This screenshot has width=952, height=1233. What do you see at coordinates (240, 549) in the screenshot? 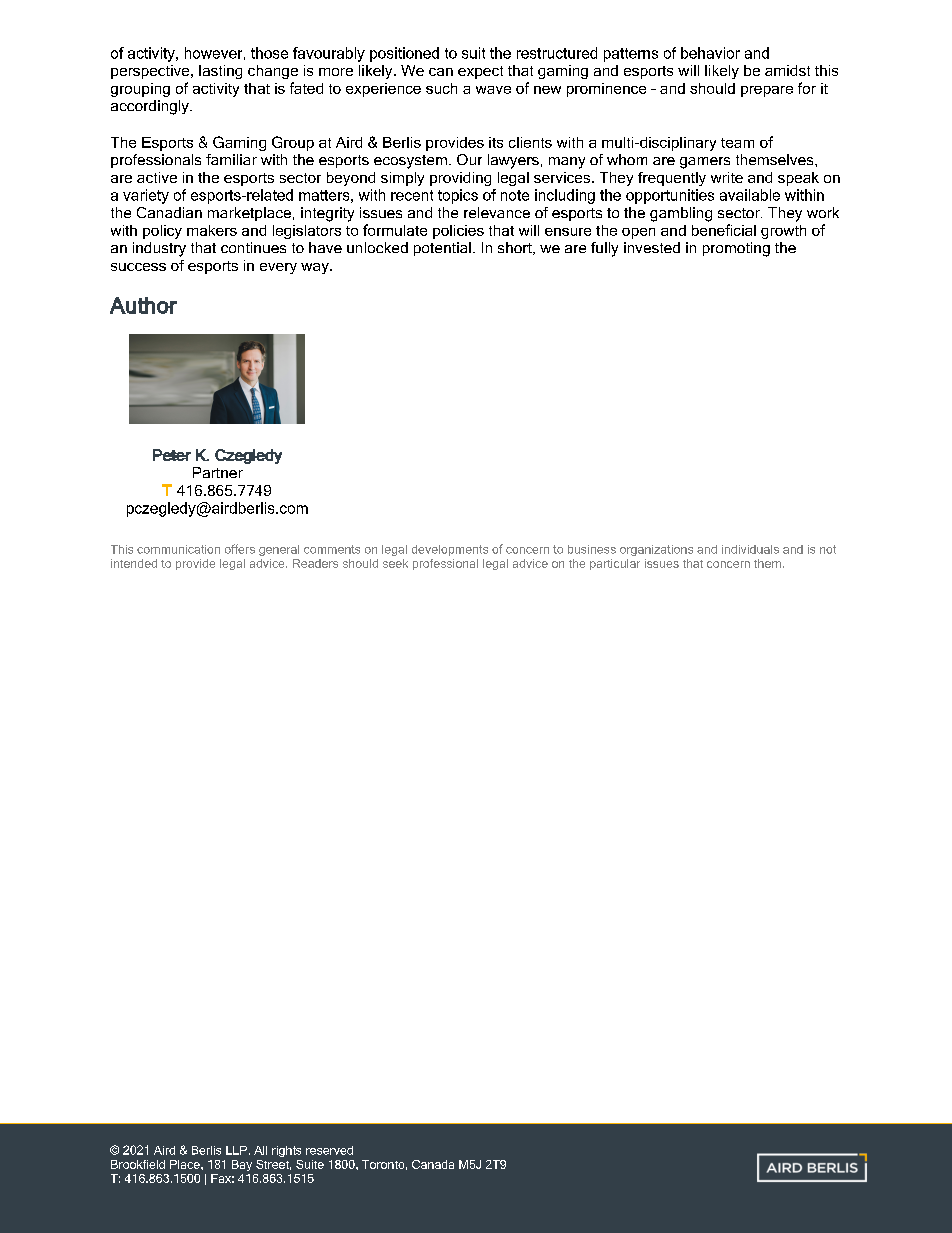
I see `offers` at bounding box center [240, 549].
